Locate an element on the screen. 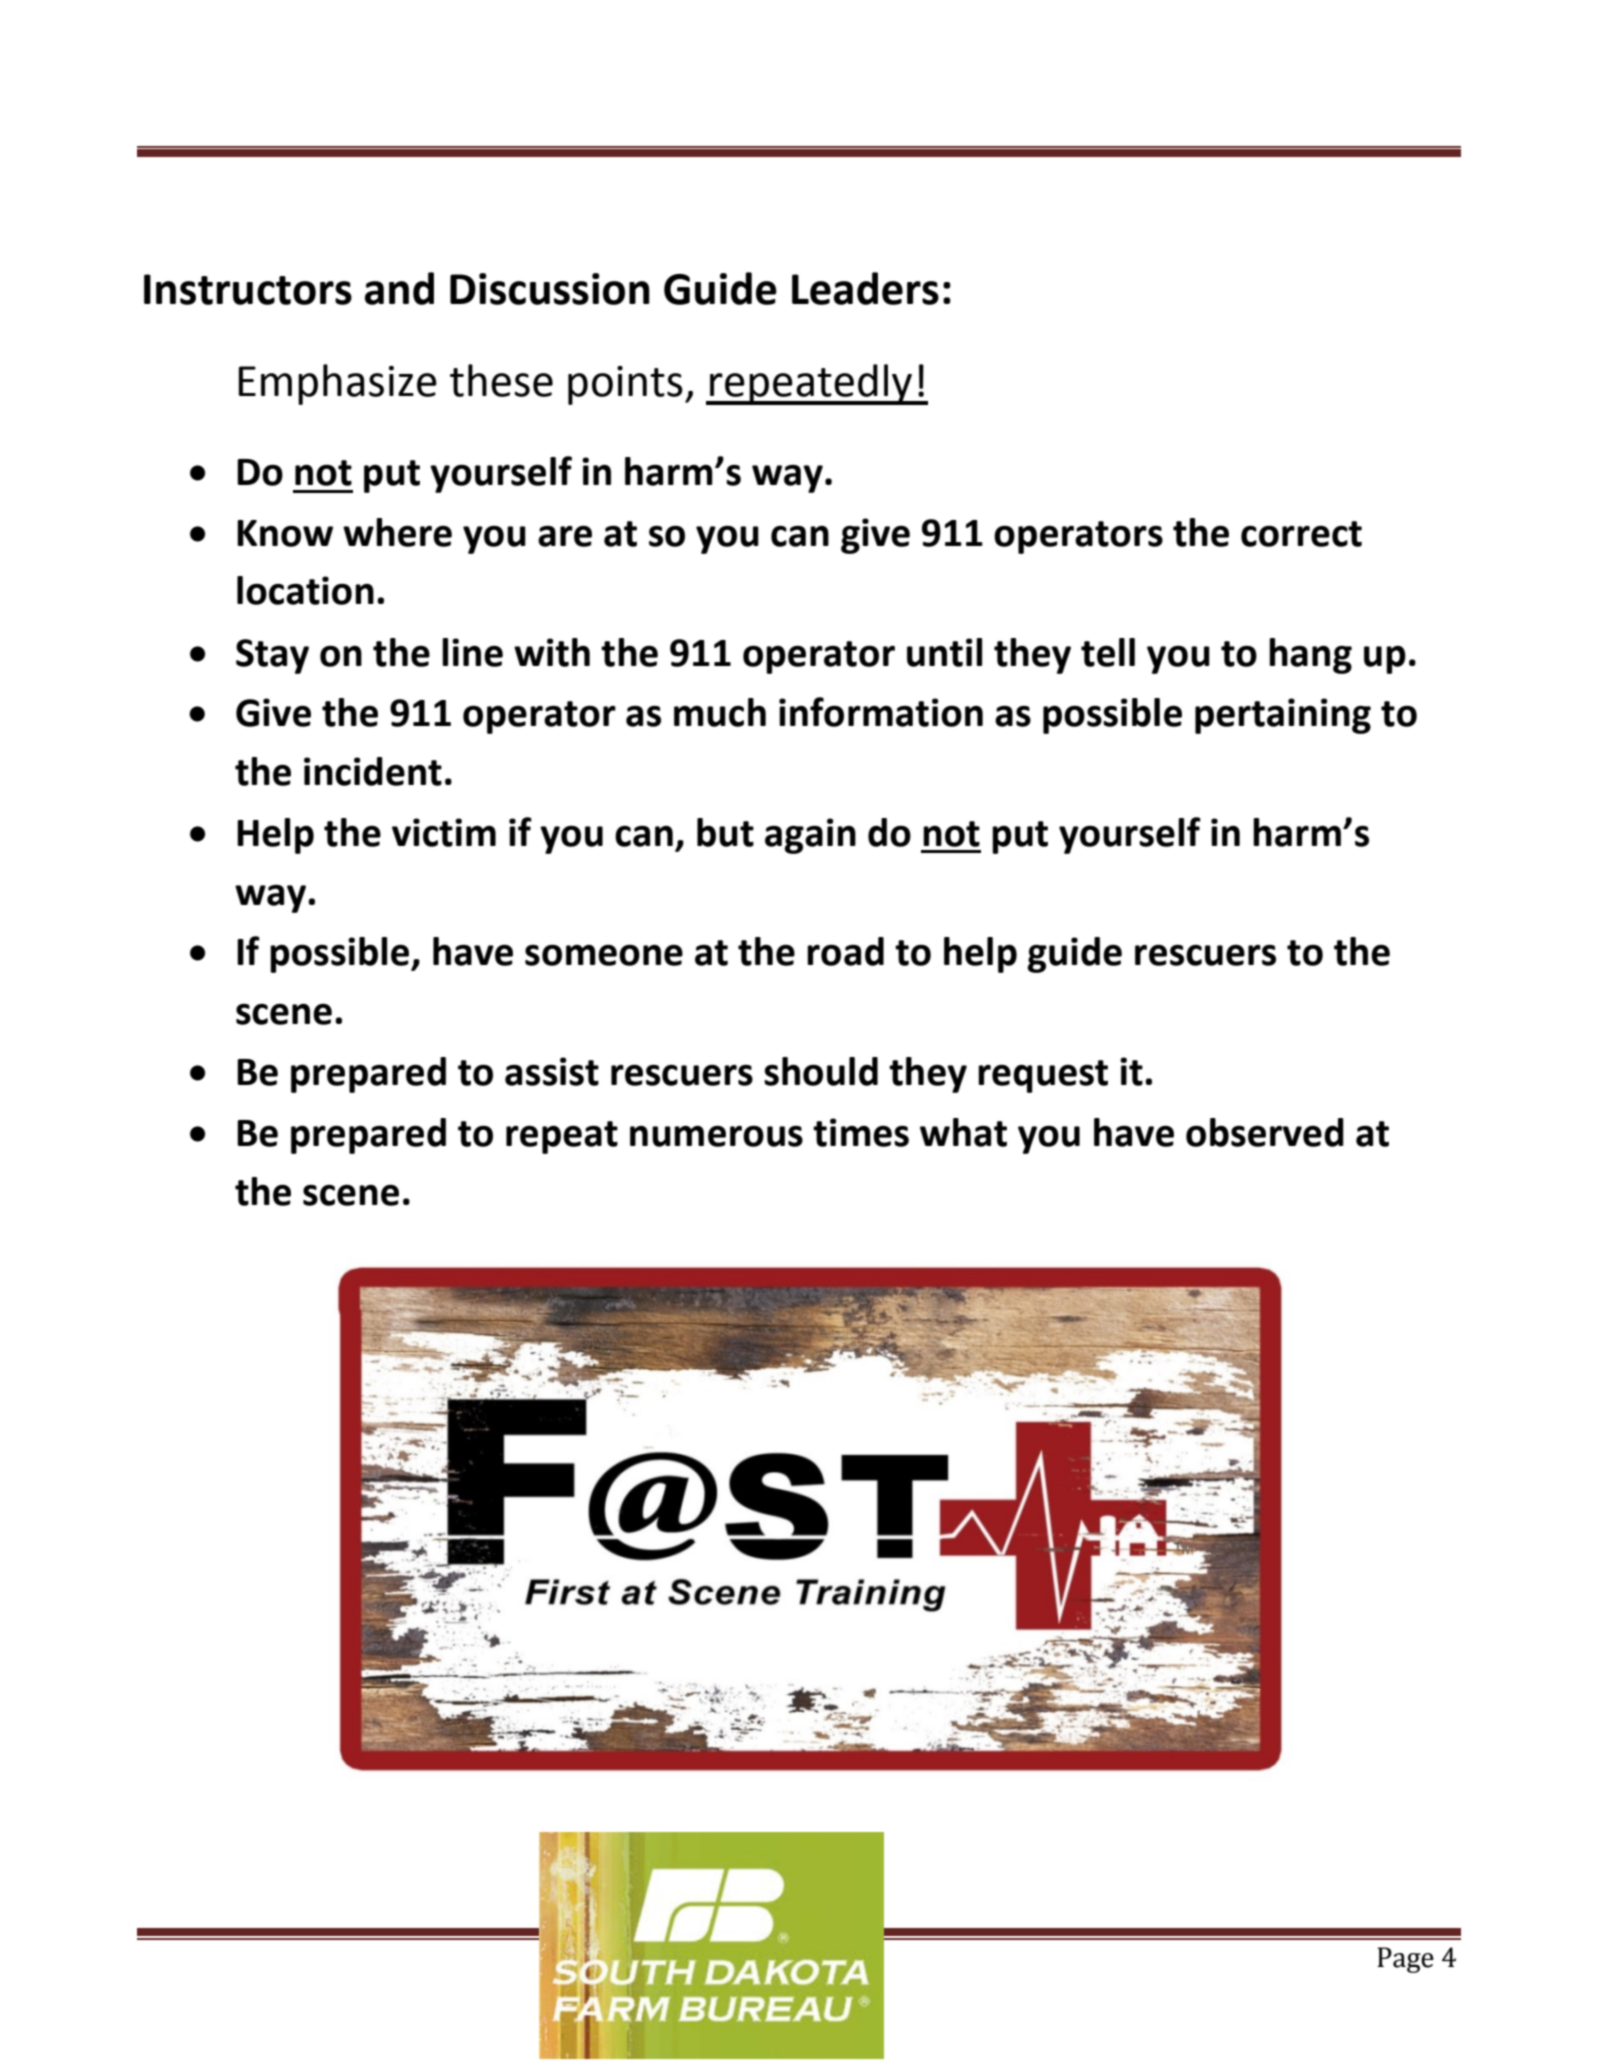  road is located at coordinates (845, 951).
